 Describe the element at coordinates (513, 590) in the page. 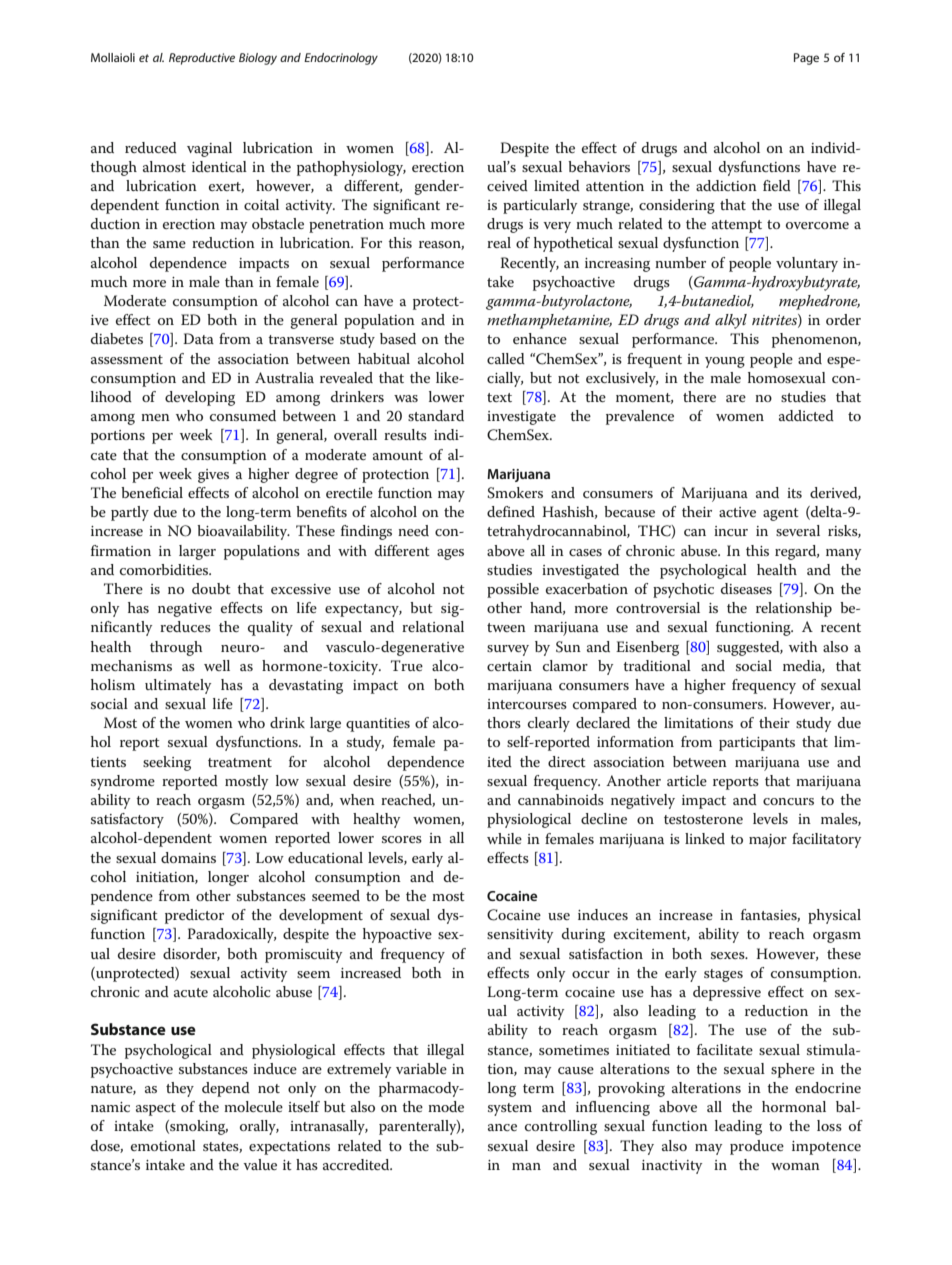

I see `possible` at that location.
